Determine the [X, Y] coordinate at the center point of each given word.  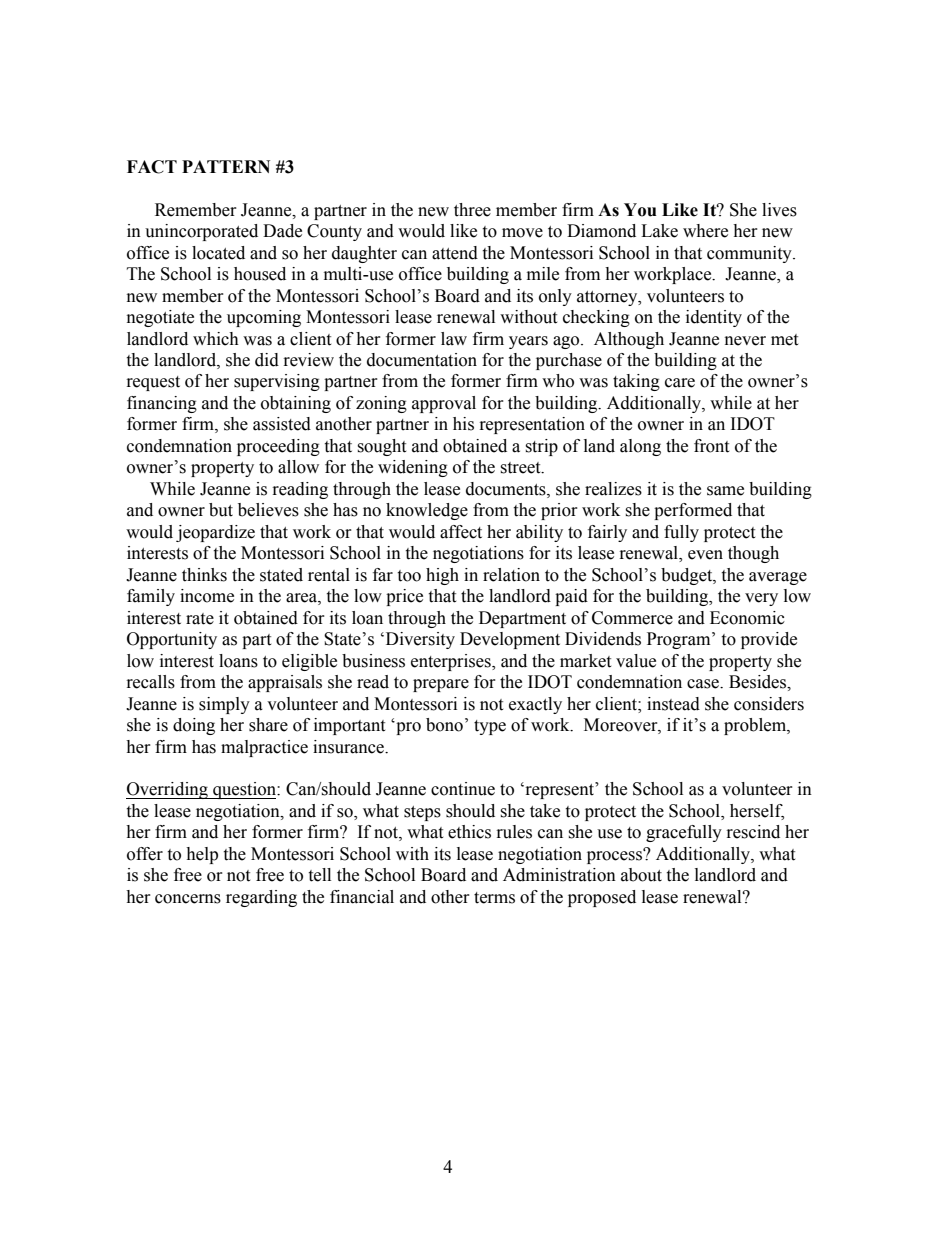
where [705, 231]
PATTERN [226, 166]
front [711, 446]
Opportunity [172, 640]
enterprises [452, 662]
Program [680, 640]
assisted [282, 424]
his [463, 424]
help [202, 855]
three [472, 210]
